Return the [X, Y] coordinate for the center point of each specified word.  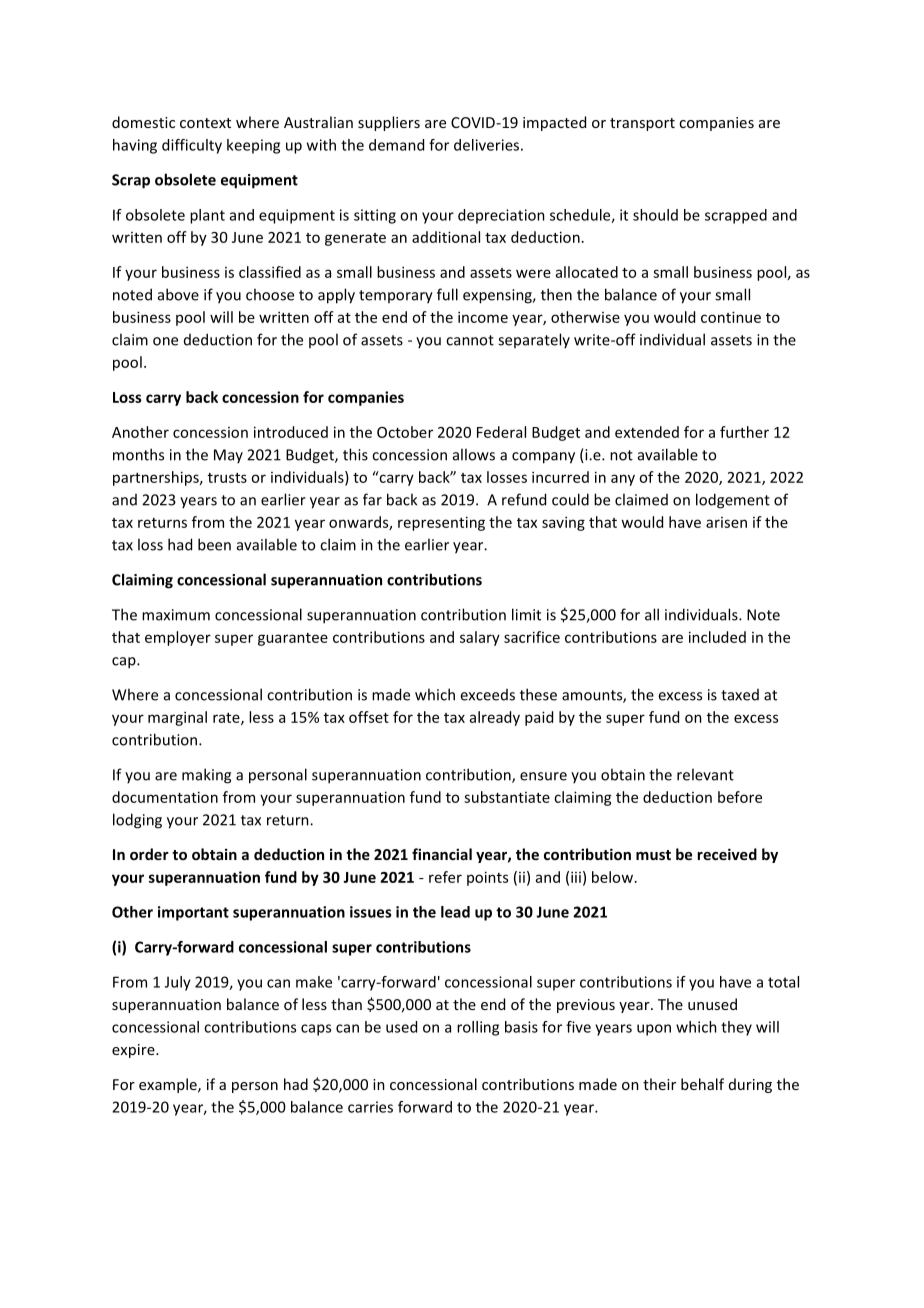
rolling [478, 1028]
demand [396, 145]
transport [642, 124]
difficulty [192, 146]
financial [442, 854]
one [165, 341]
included [717, 637]
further [744, 432]
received [727, 854]
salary [480, 638]
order [149, 854]
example [169, 1085]
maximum [176, 615]
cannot [470, 340]
